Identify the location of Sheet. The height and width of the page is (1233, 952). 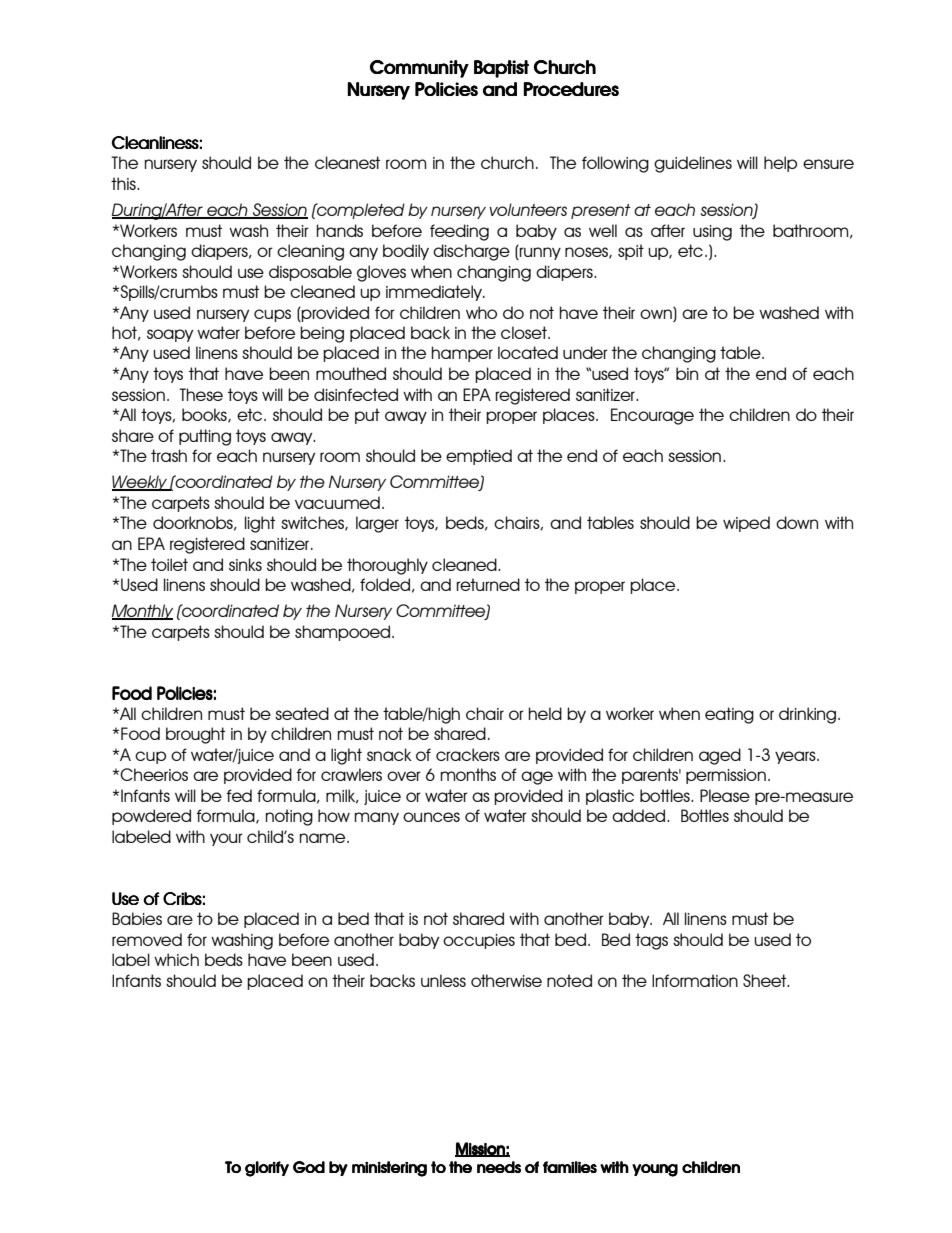
(766, 980).
